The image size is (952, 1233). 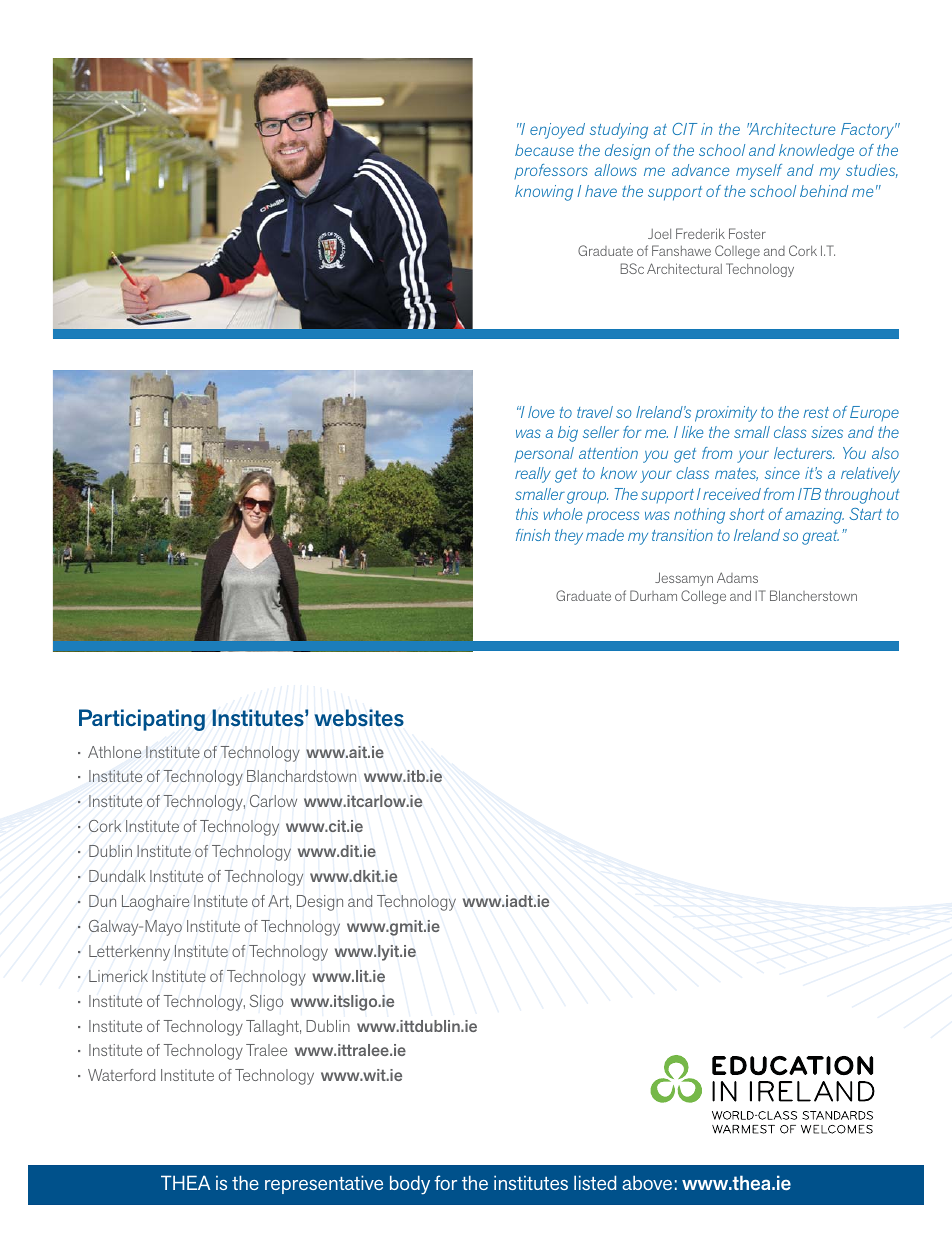 I want to click on above, so click(x=647, y=1182).
